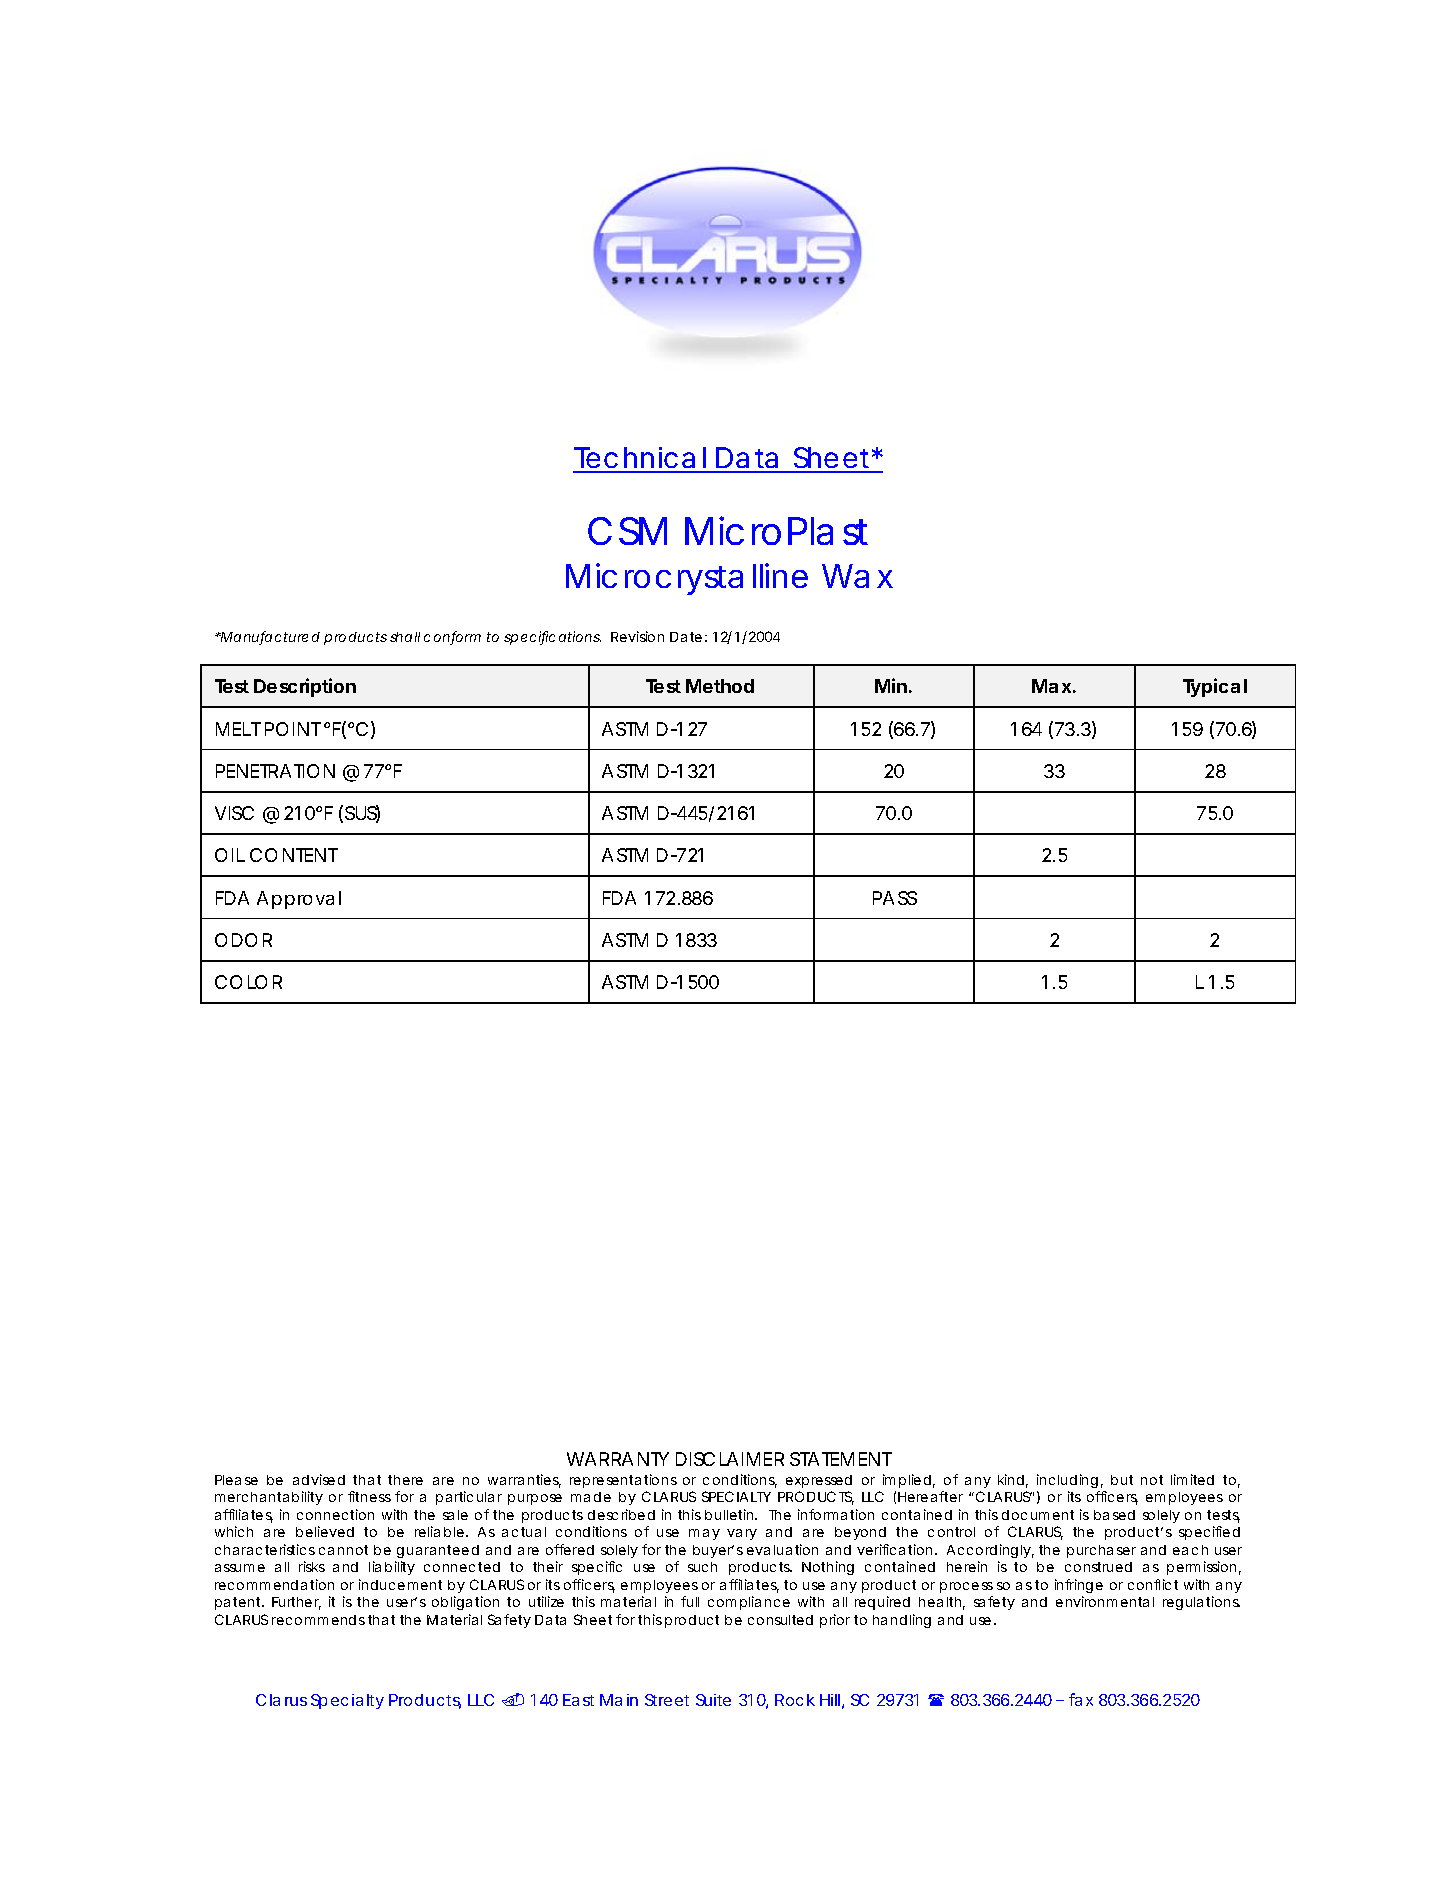 This page has width=1456, height=1884. Describe the element at coordinates (1051, 686) in the page. I see `Max` at that location.
